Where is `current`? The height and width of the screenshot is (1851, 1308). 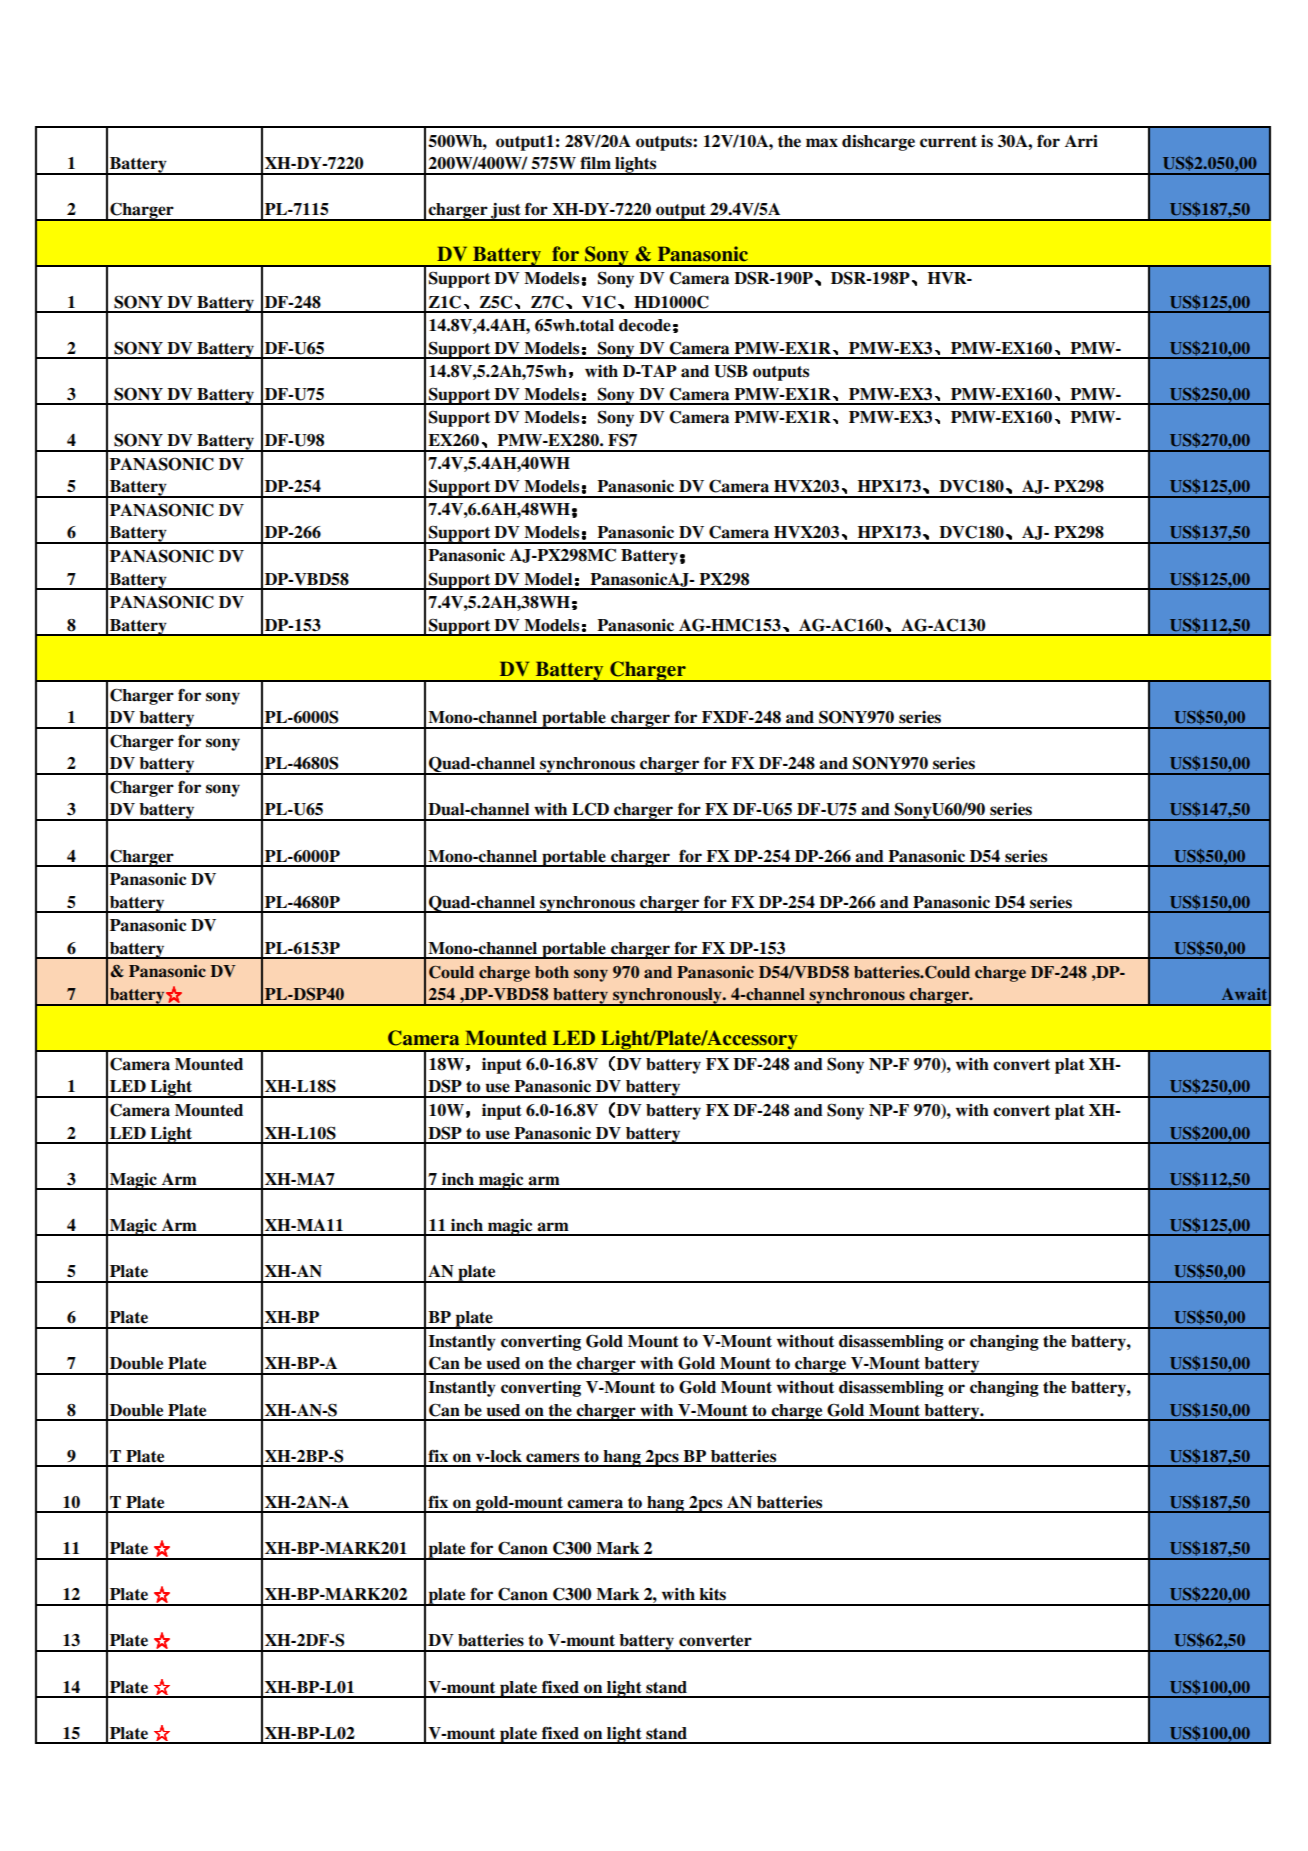 current is located at coordinates (948, 142).
